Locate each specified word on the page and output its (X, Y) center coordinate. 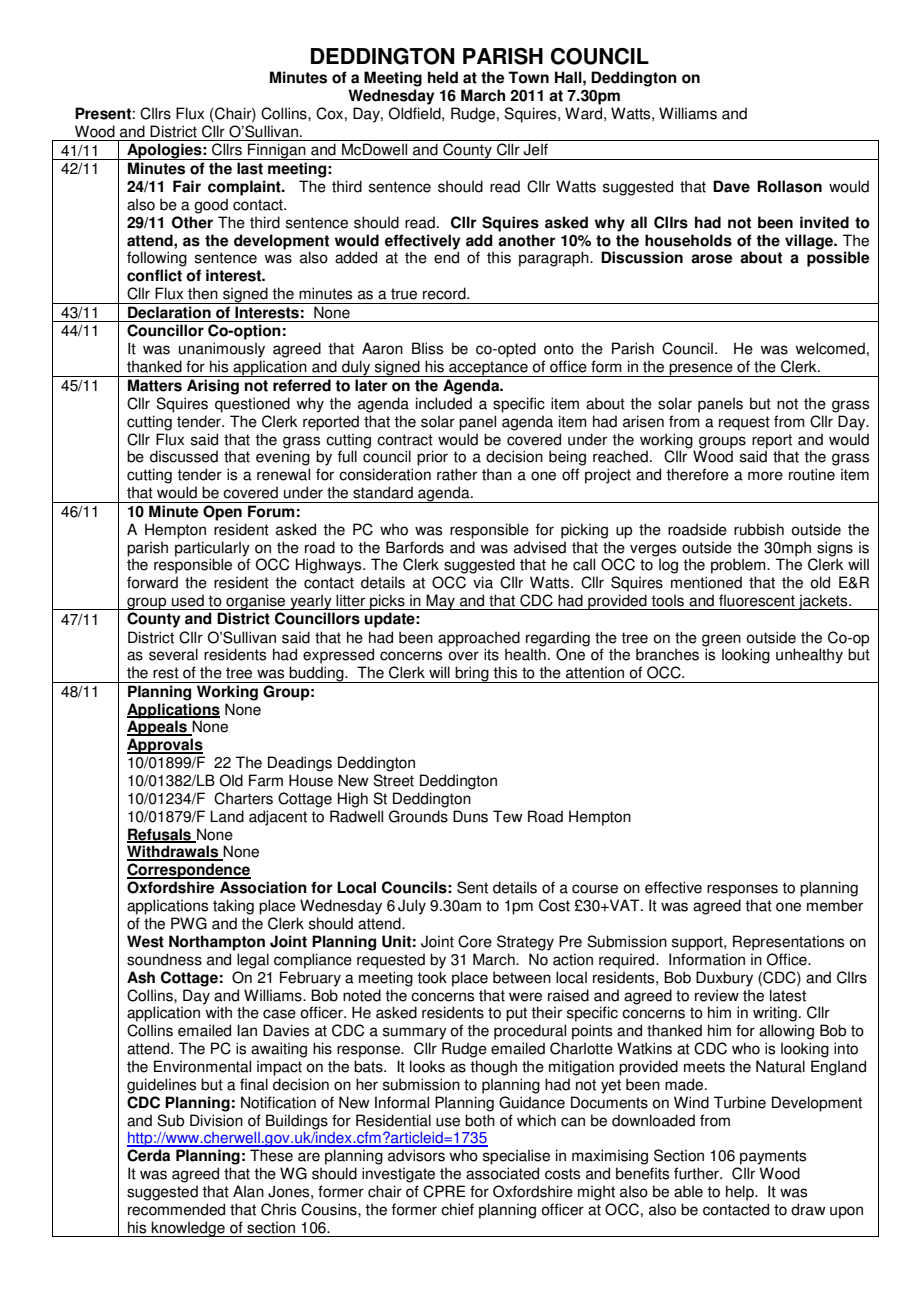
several (173, 654)
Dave (731, 186)
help (741, 1193)
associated (502, 1173)
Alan (248, 1191)
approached (479, 639)
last (250, 168)
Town (528, 77)
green (721, 640)
